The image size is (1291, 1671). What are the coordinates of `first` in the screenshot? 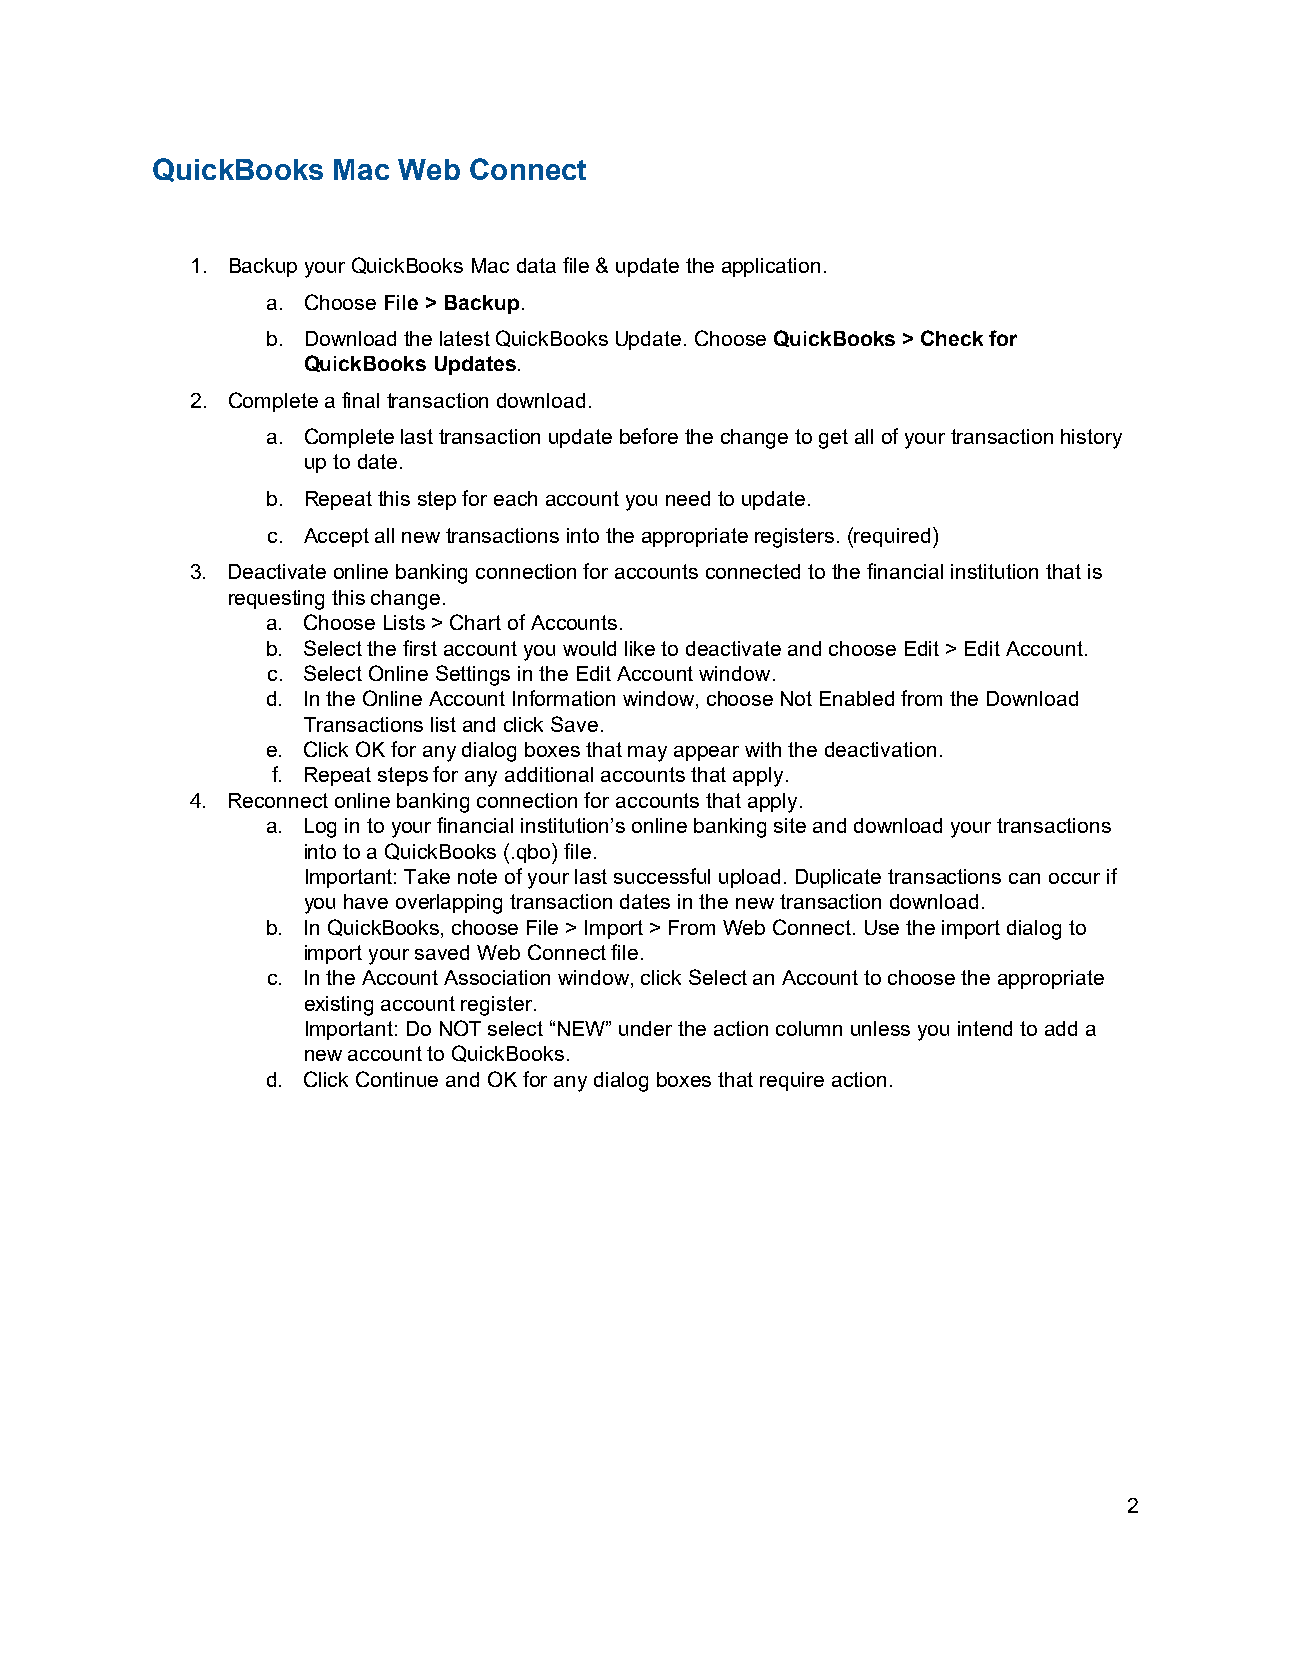 It's located at (420, 648).
